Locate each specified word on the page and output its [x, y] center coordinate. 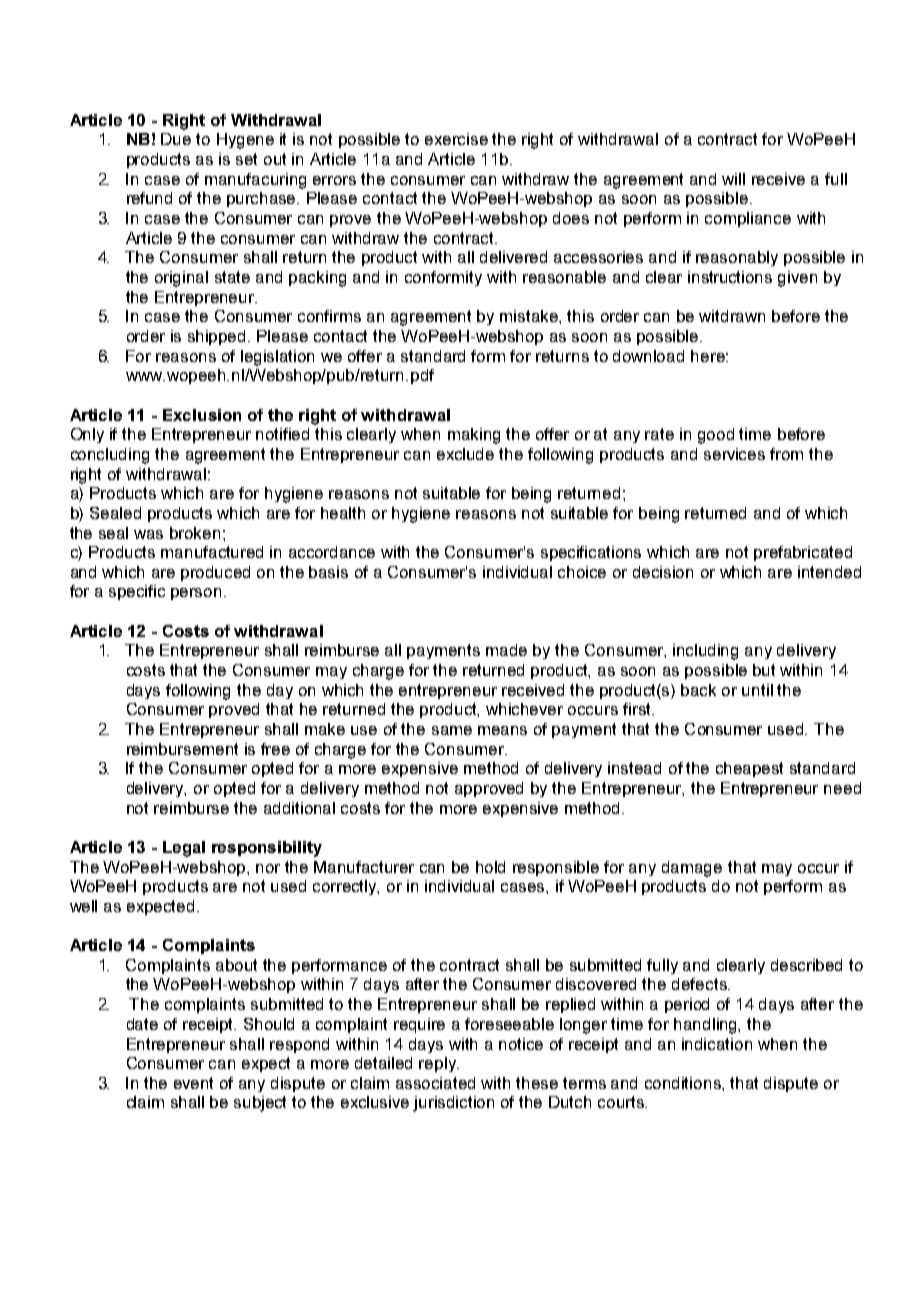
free [275, 749]
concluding [110, 456]
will [733, 179]
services [734, 454]
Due [176, 139]
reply [438, 1064]
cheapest [749, 769]
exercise [456, 139]
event [193, 1083]
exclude [465, 454]
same [452, 730]
